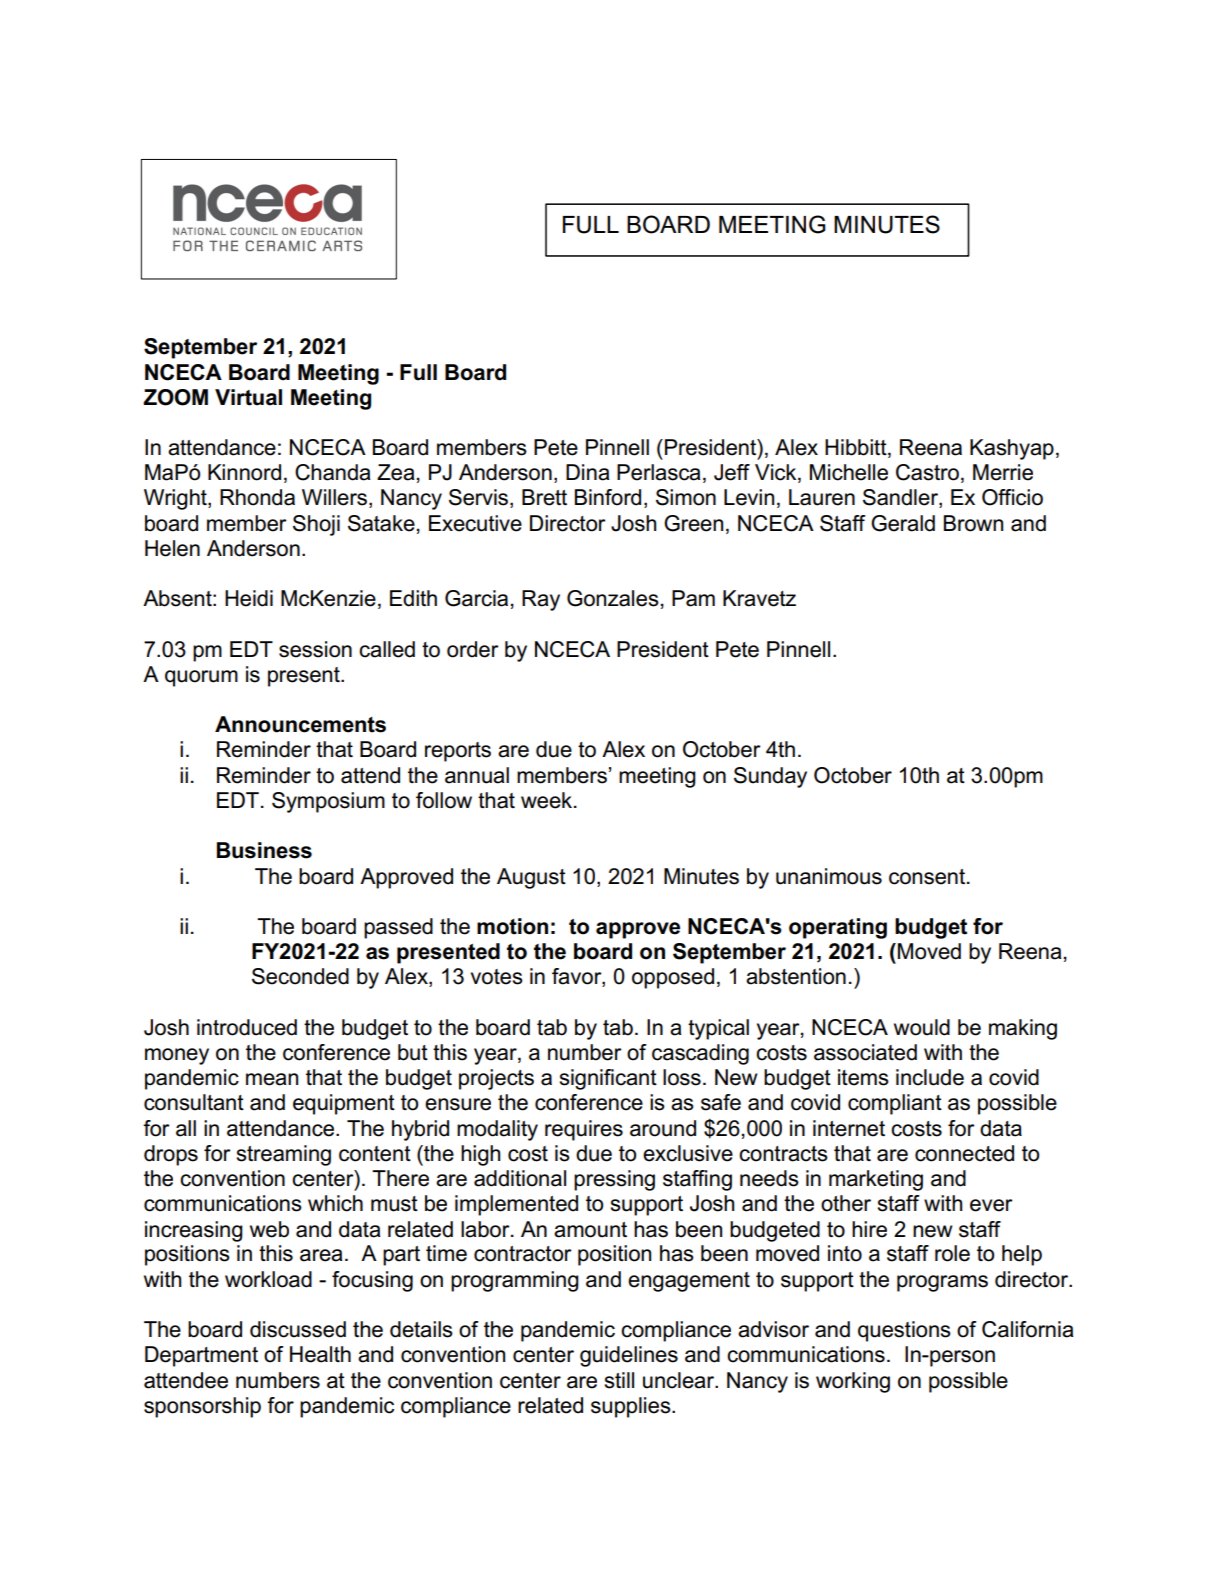  I want to click on still, so click(619, 1380).
